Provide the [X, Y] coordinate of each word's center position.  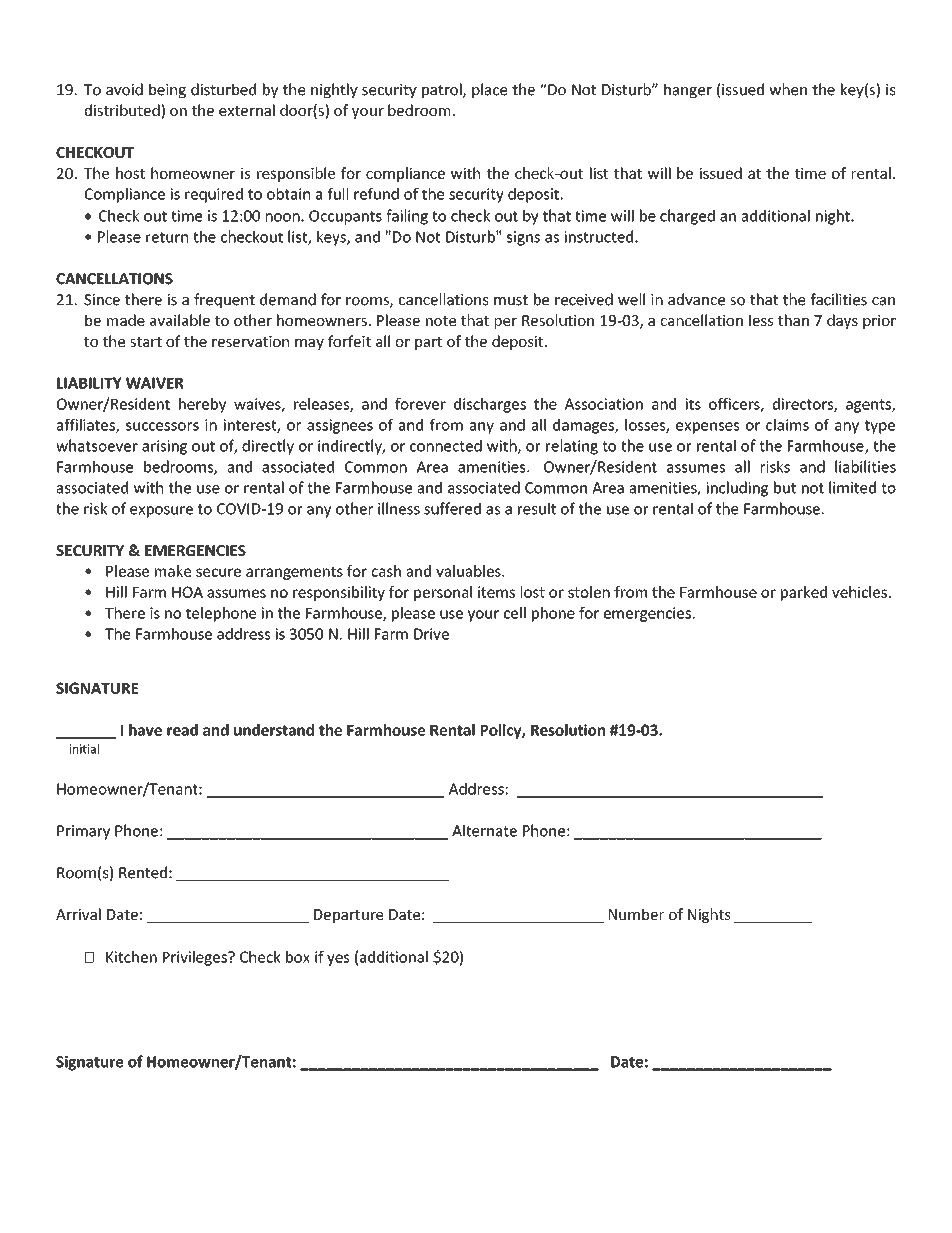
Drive [431, 634]
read [182, 730]
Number [636, 914]
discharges [490, 405]
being [167, 90]
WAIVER [155, 383]
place [489, 90]
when [788, 89]
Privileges [196, 958]
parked [804, 593]
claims [787, 425]
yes [338, 960]
